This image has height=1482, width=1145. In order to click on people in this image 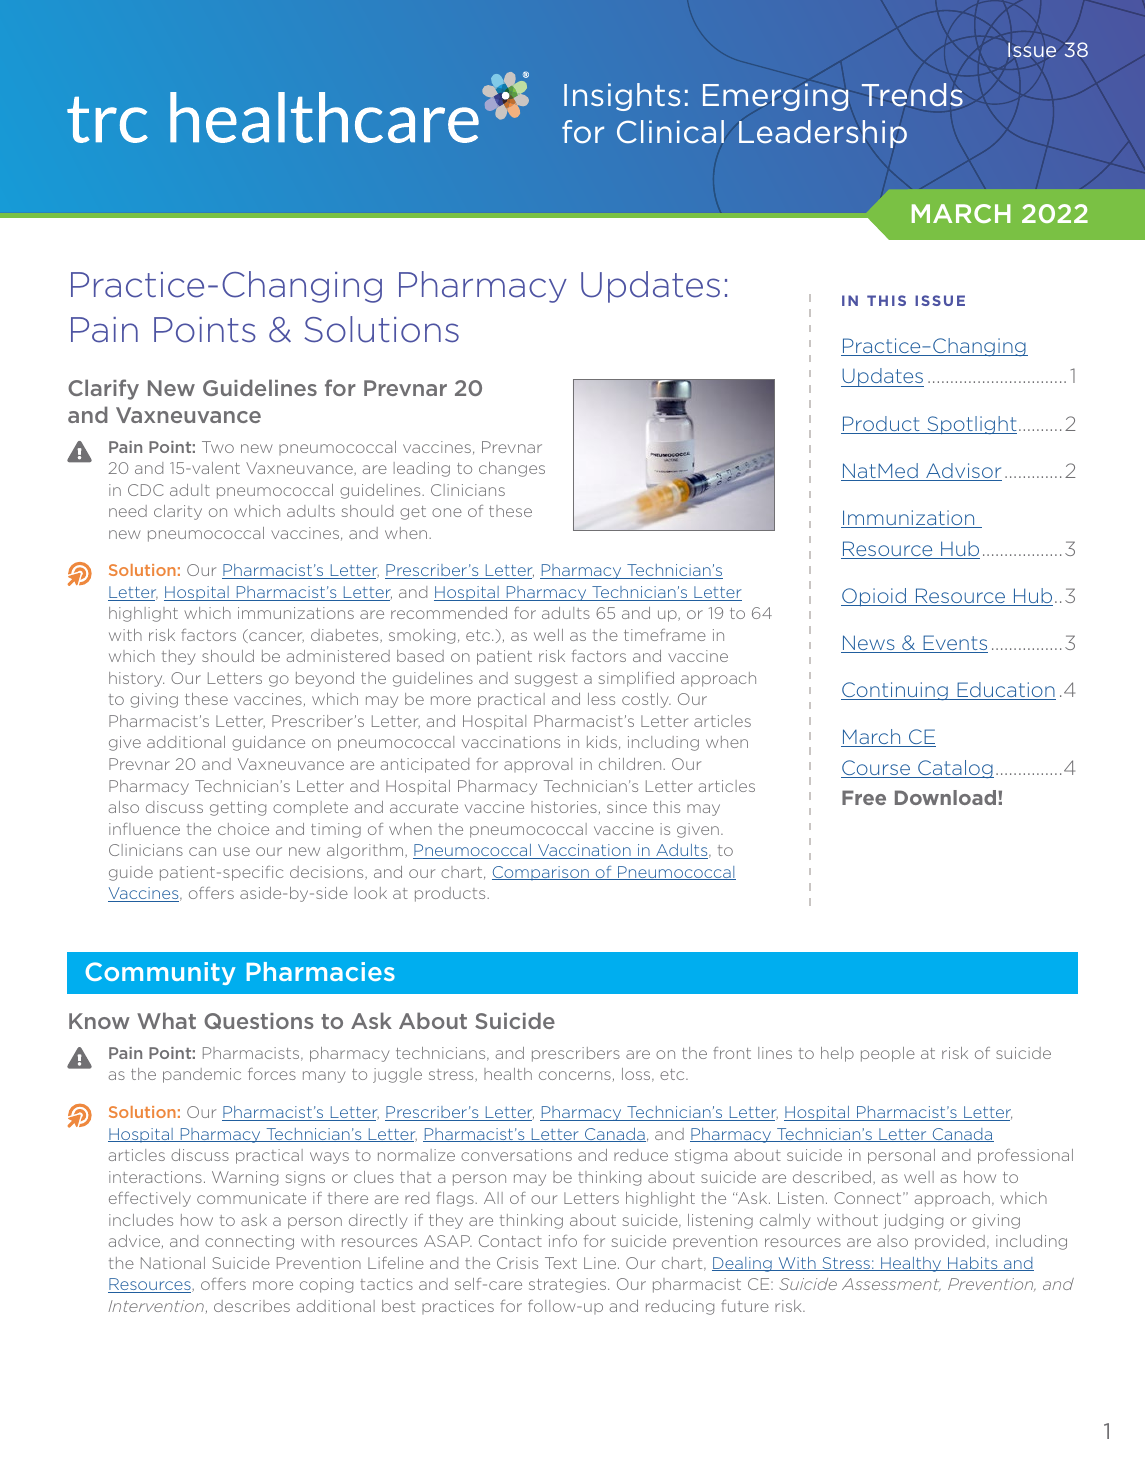, I will do `click(888, 1054)`.
